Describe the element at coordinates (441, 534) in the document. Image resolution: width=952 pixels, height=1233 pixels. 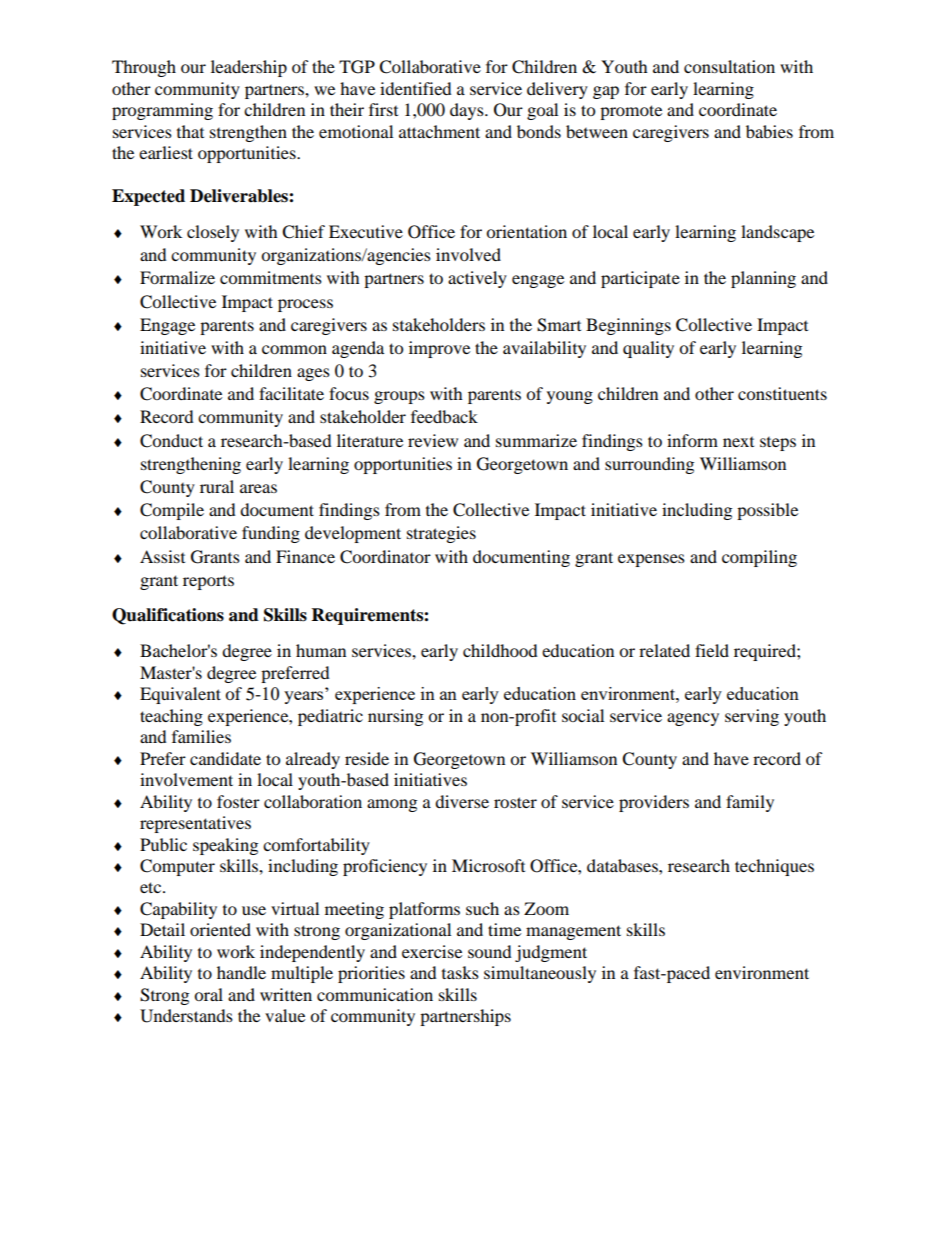
I see `strategies` at that location.
